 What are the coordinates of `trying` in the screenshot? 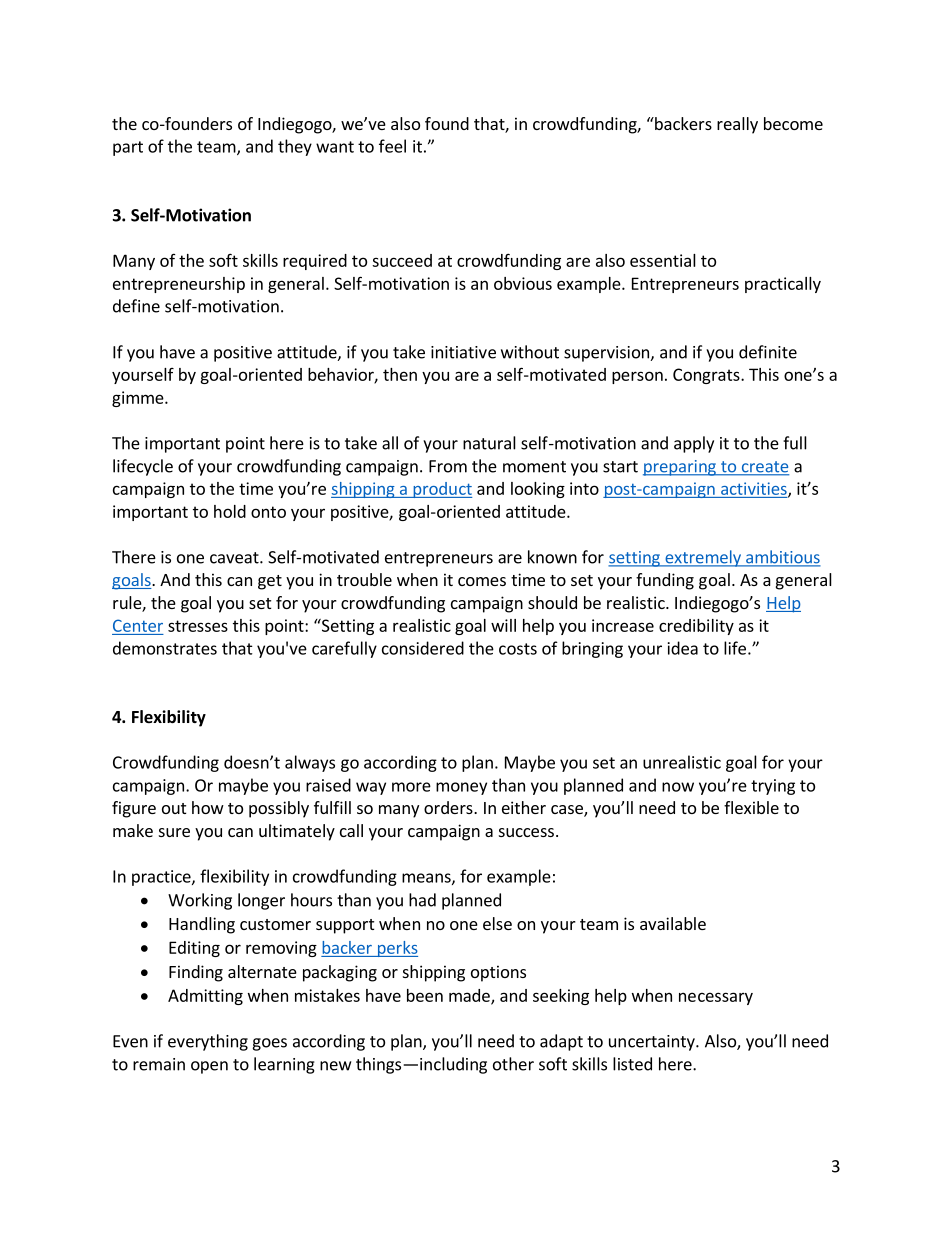 It's located at (773, 787).
